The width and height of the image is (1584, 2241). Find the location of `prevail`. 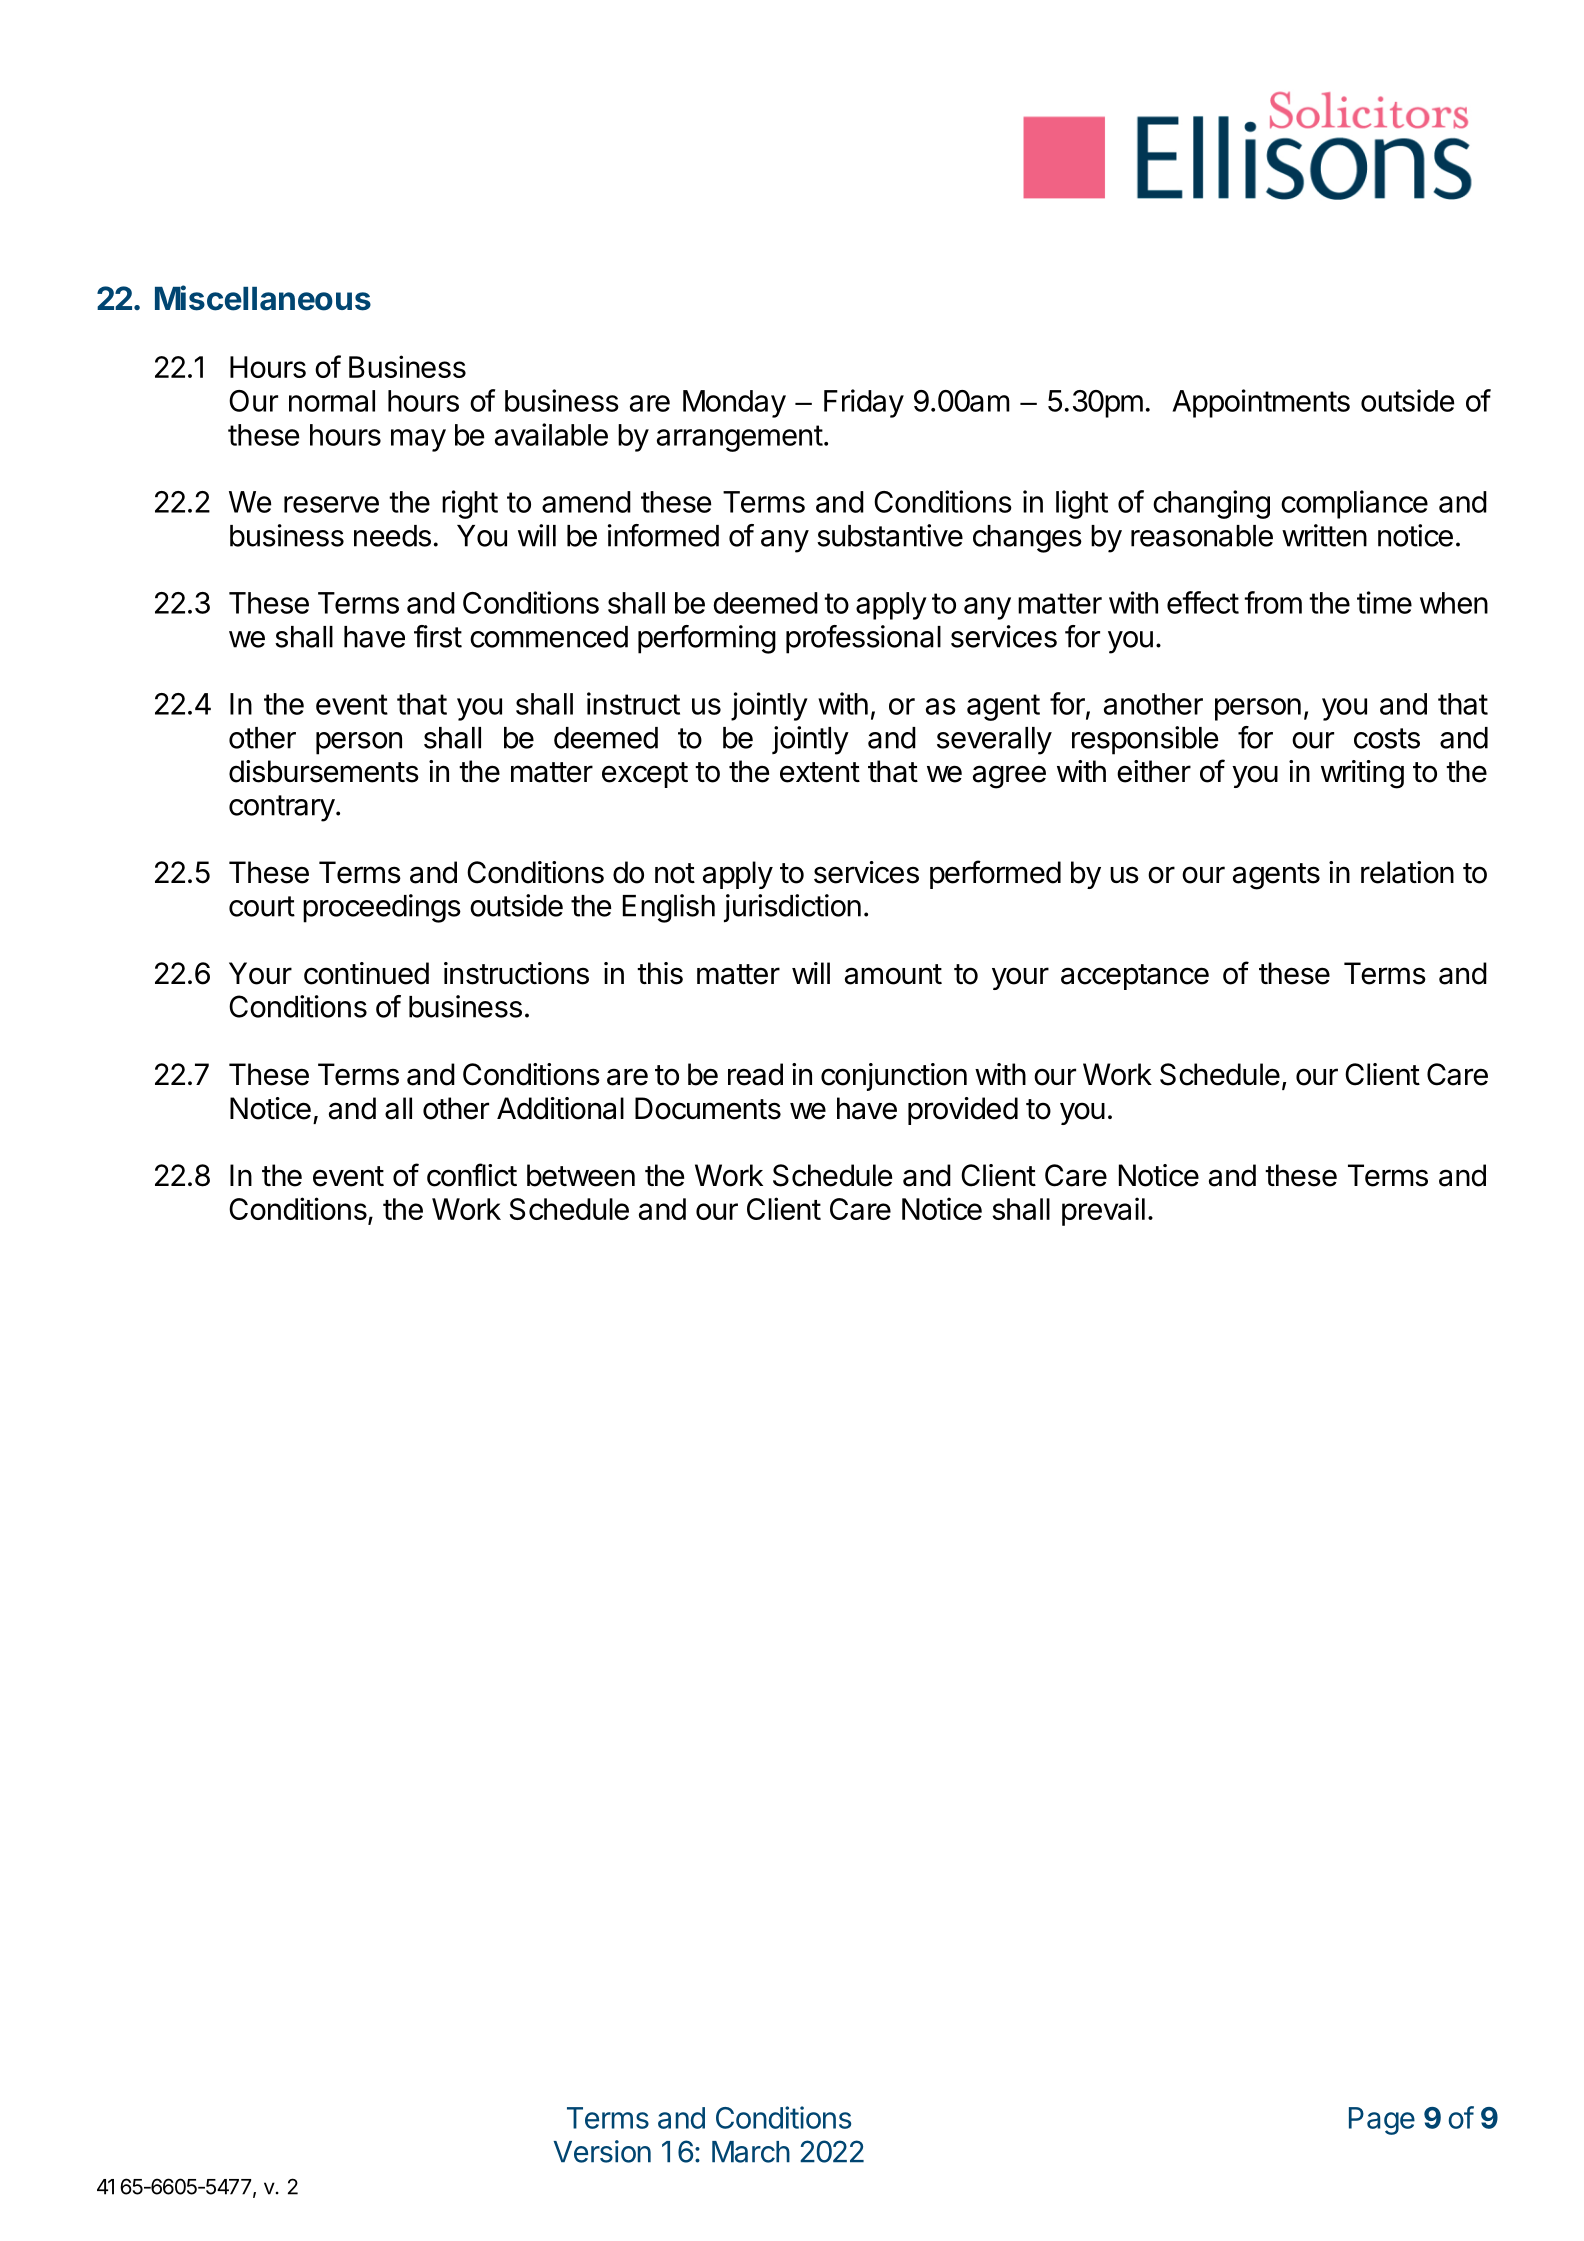

prevail is located at coordinates (1103, 1211).
